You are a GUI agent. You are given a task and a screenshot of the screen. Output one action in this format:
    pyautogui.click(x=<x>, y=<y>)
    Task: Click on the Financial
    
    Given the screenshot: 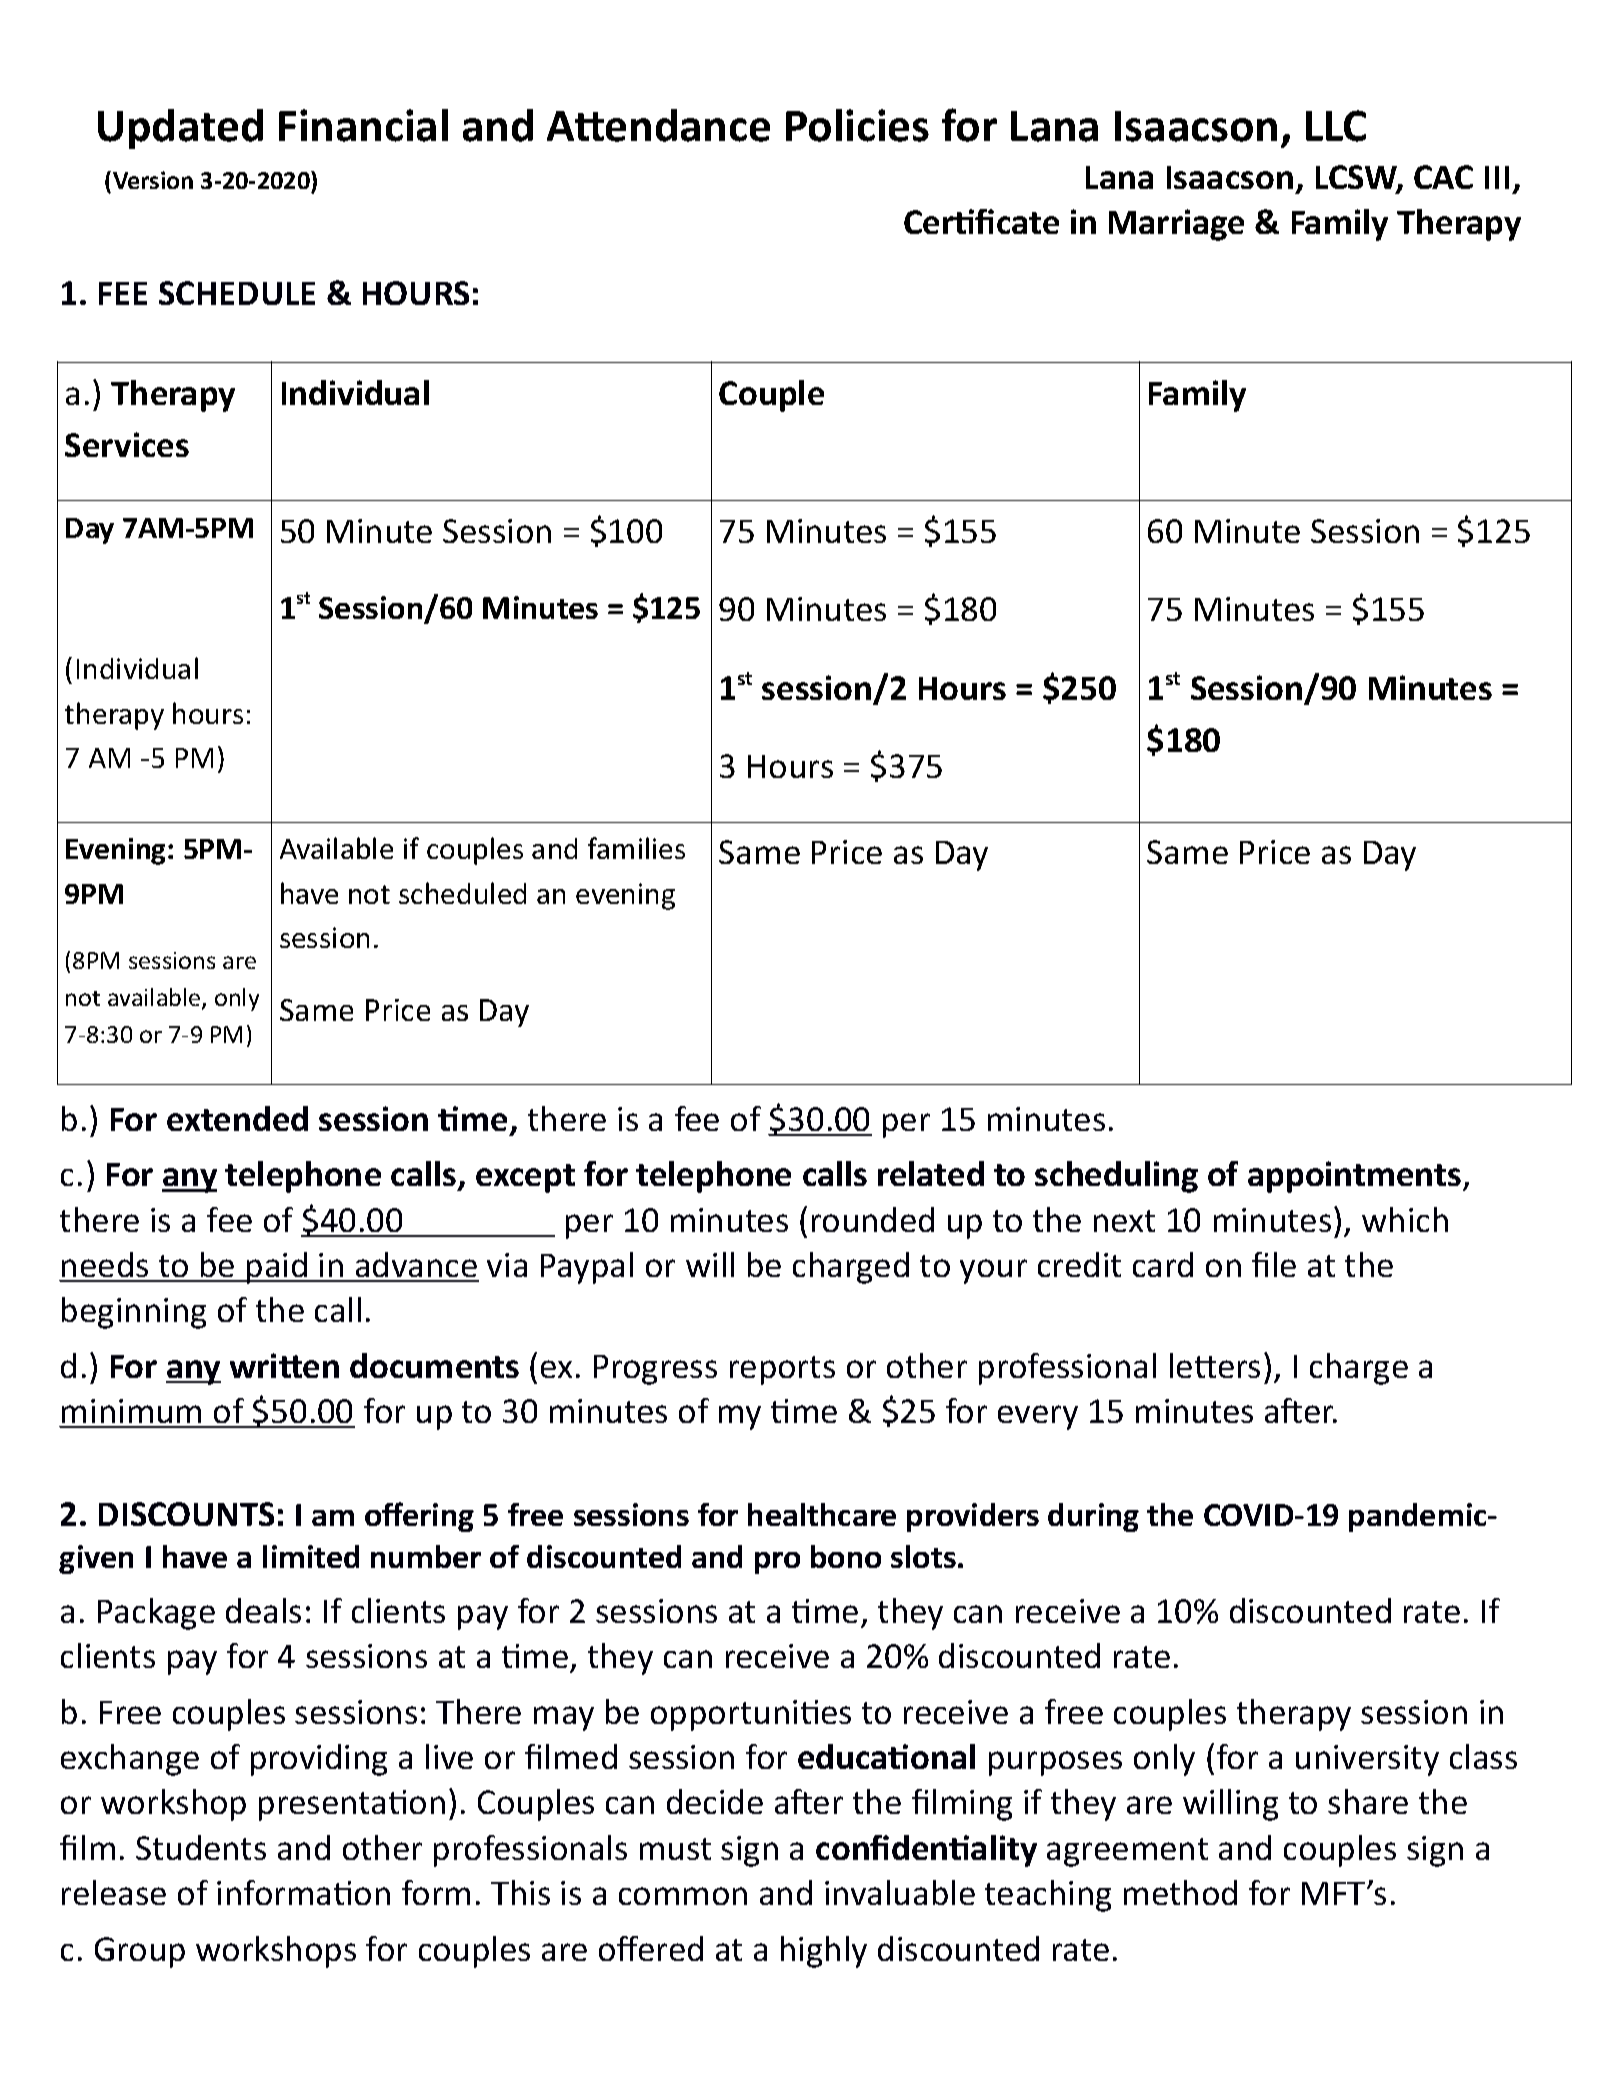 What is the action you would take?
    pyautogui.click(x=363, y=125)
